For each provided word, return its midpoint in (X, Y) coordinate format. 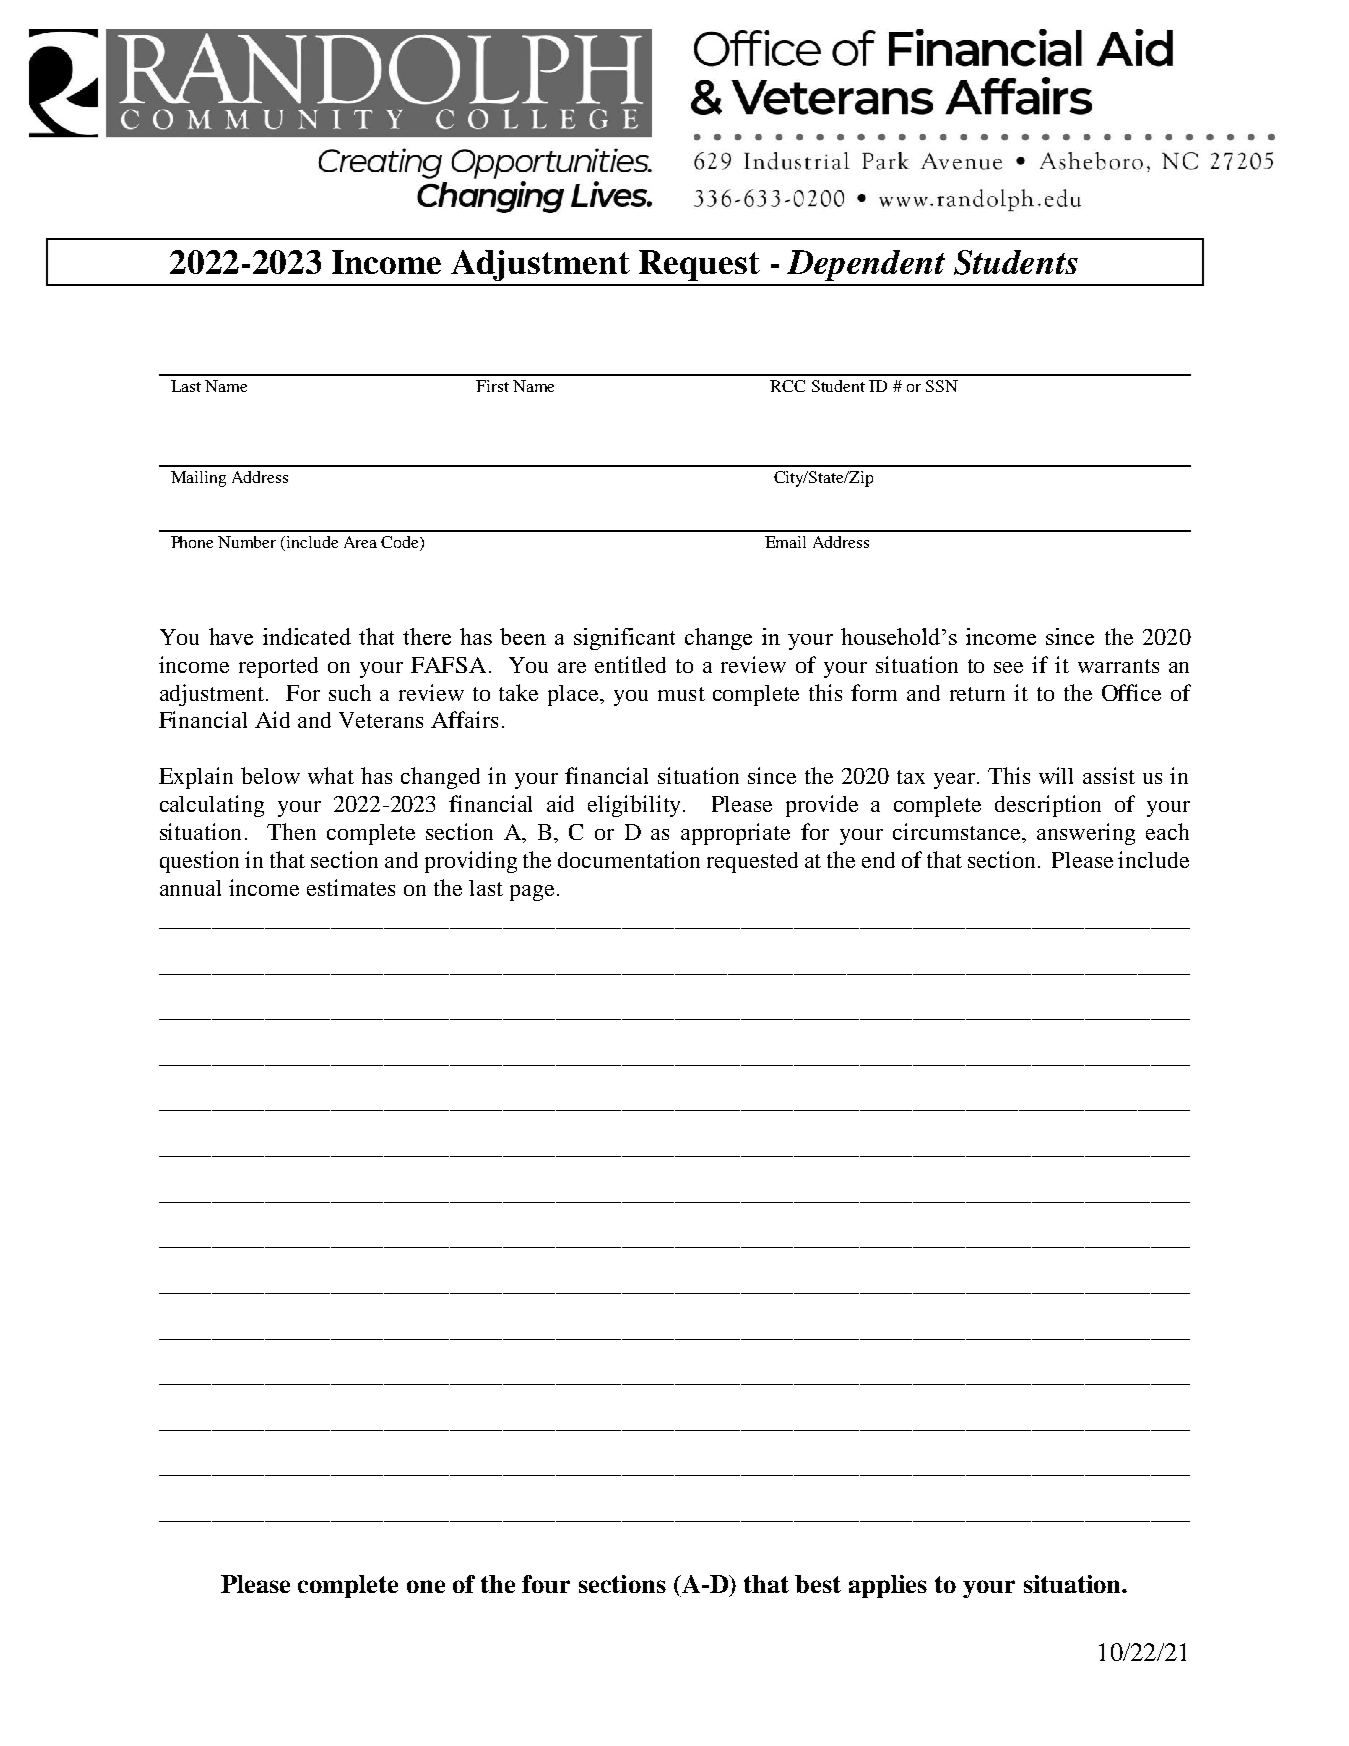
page (532, 893)
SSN (942, 386)
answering (1086, 834)
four (546, 1584)
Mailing (198, 479)
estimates (351, 887)
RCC (787, 386)
